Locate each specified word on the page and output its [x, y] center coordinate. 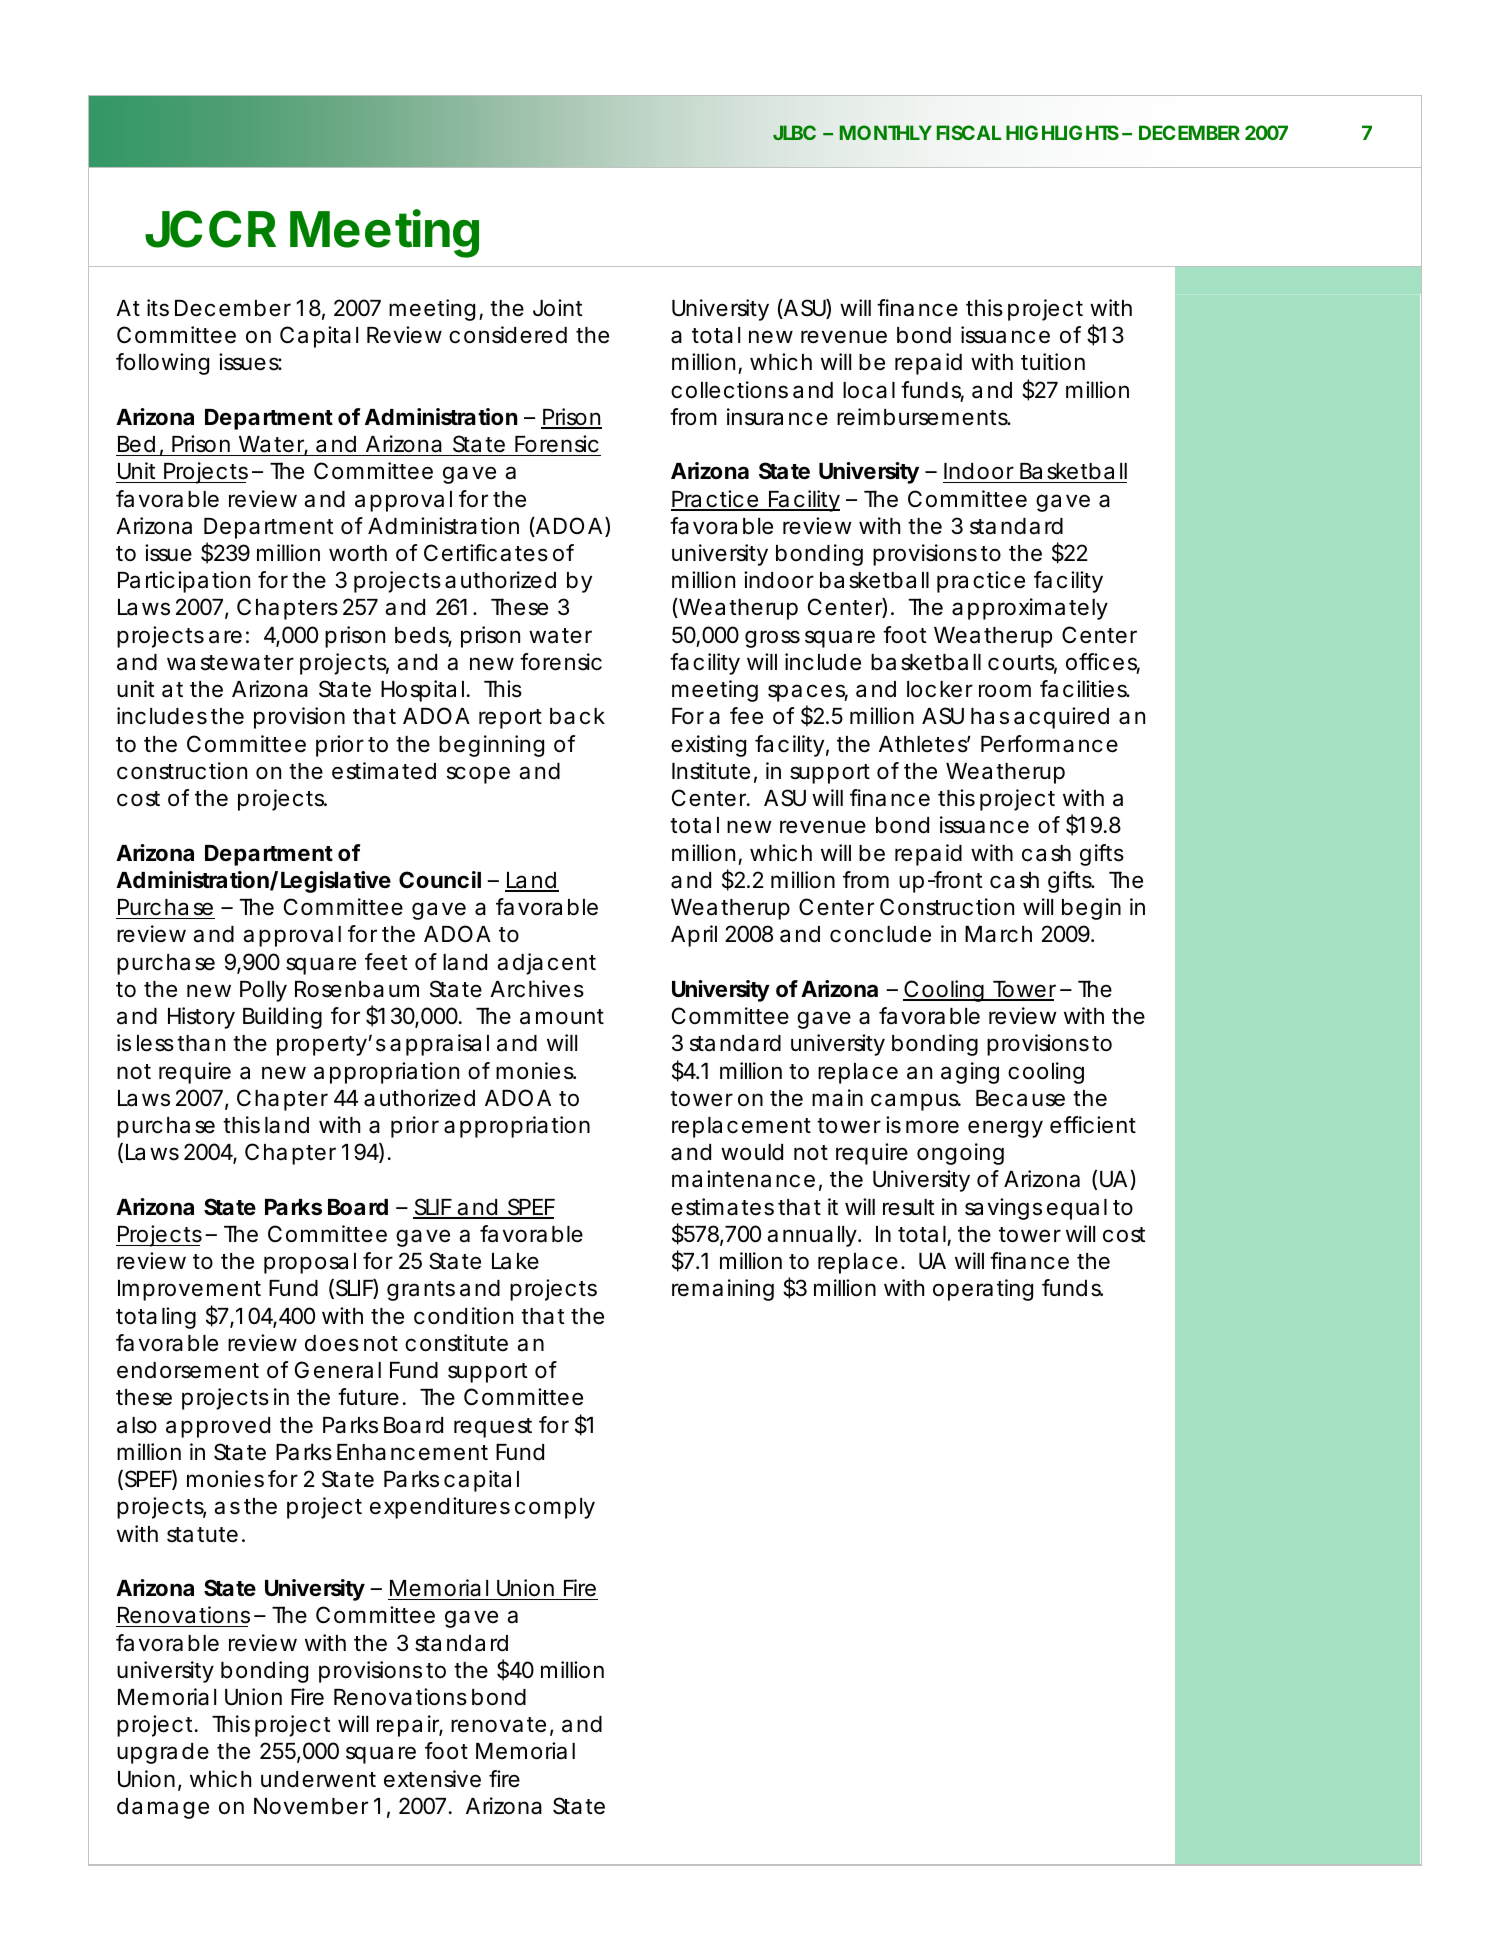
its [158, 308]
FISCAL [969, 132]
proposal [310, 1263]
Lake [515, 1261]
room [1005, 691]
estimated [384, 771]
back [577, 716]
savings [1003, 1209]
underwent [318, 1779]
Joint [558, 308]
